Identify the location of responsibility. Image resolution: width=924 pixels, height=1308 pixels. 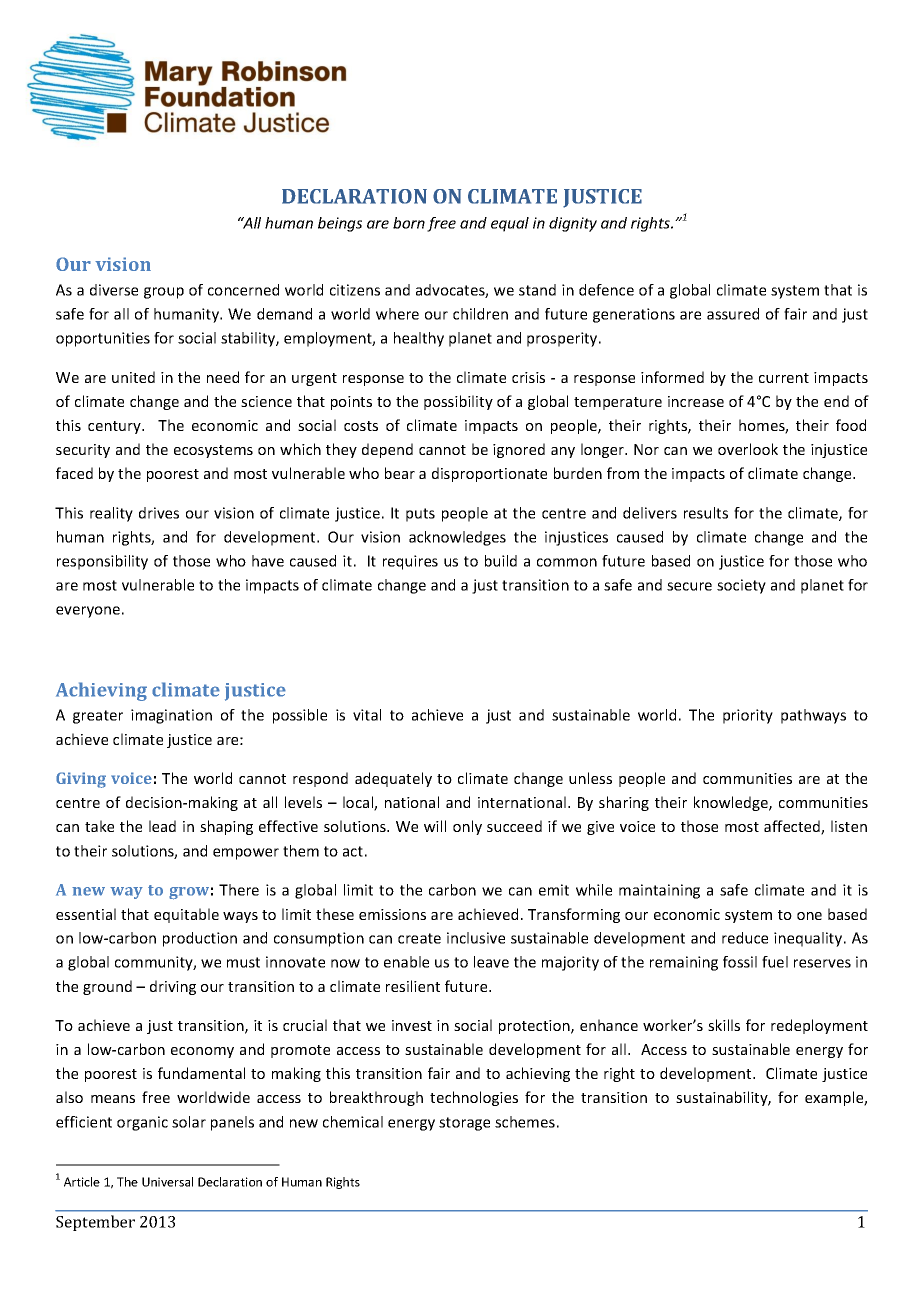
(102, 562).
